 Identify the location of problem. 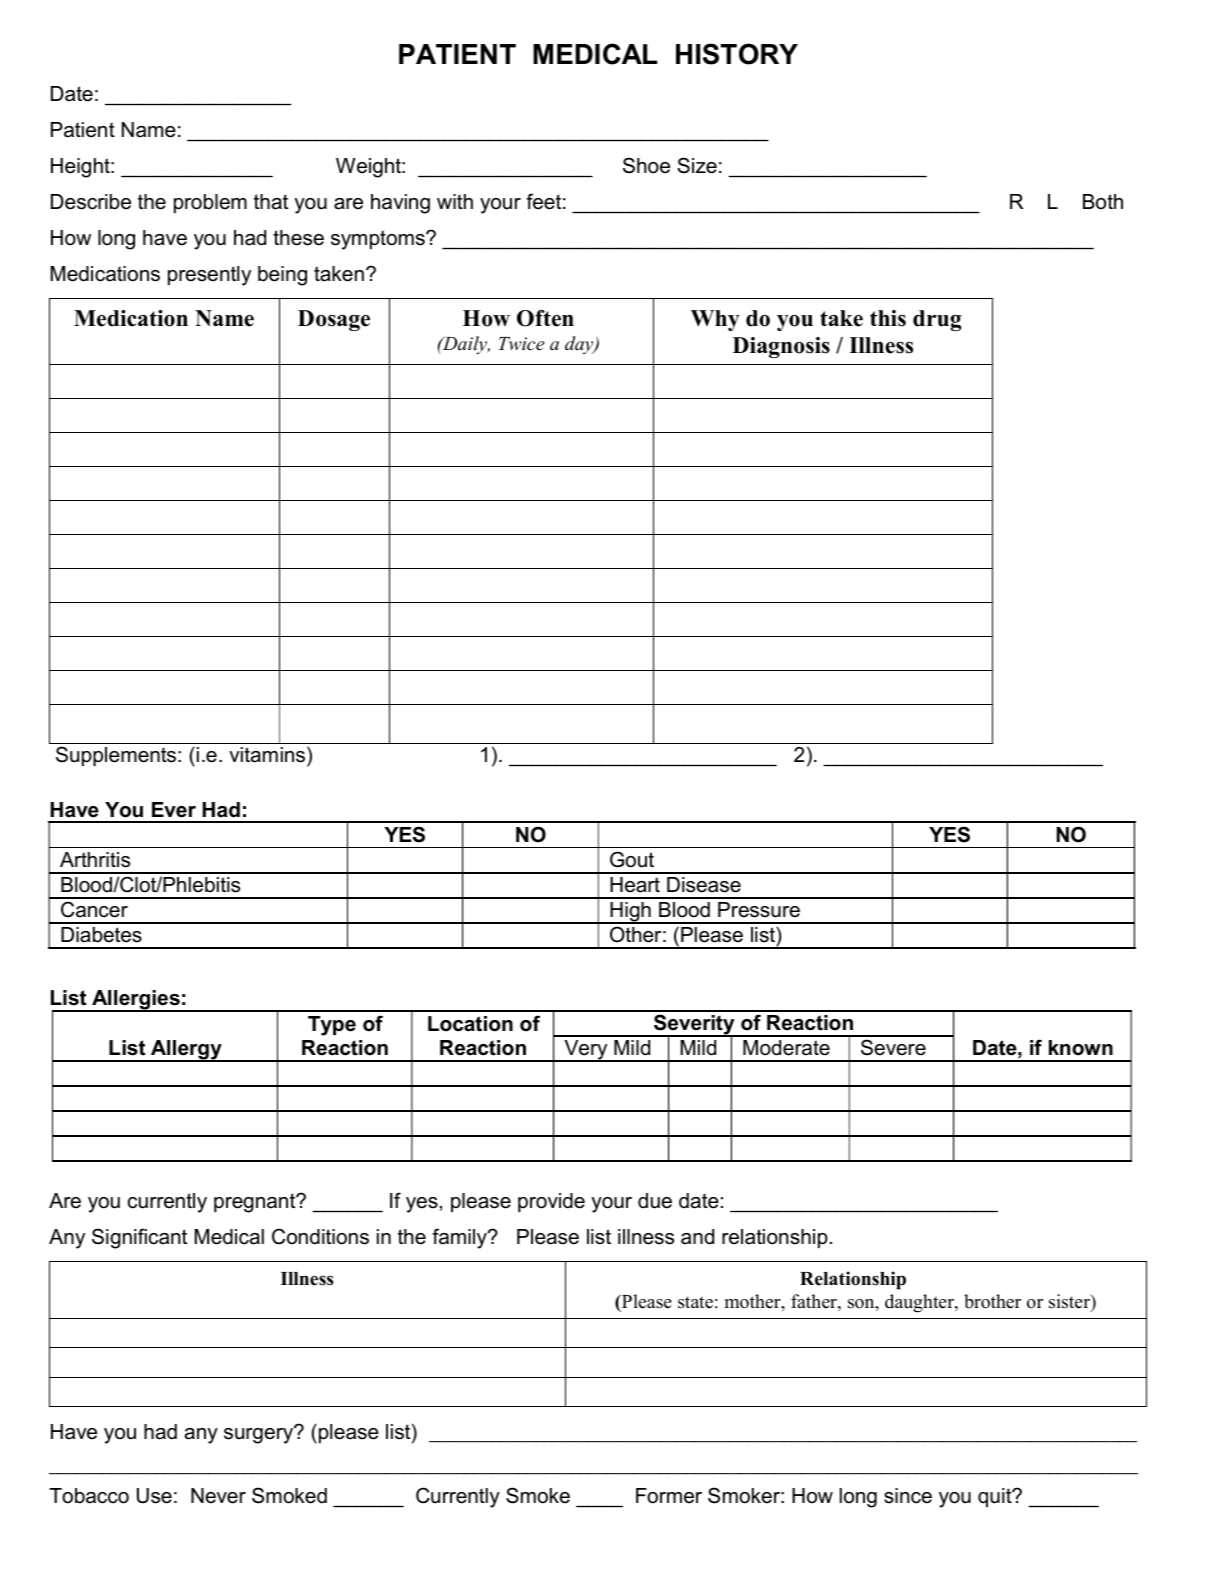
(210, 203).
